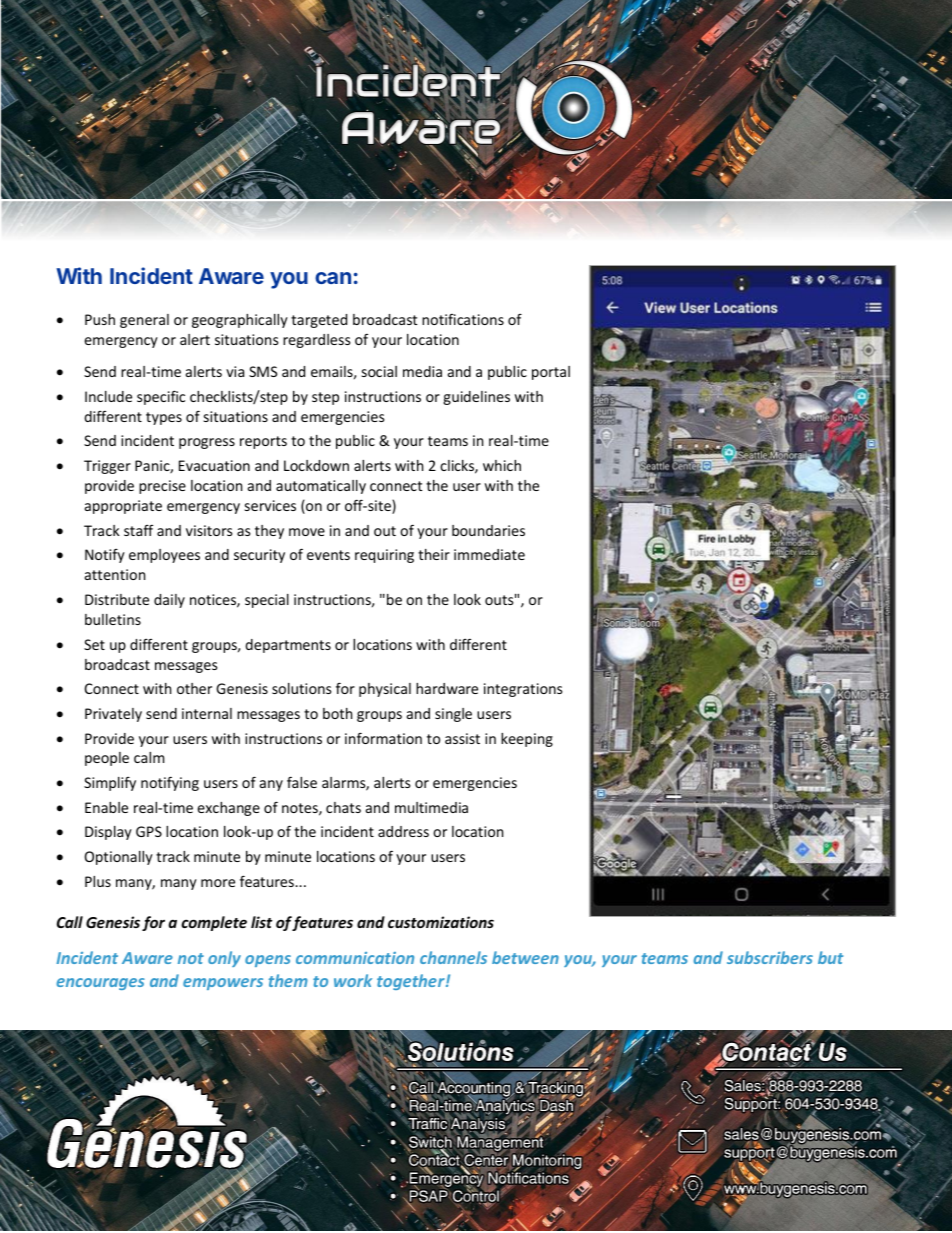 This screenshot has height=1233, width=952. Describe the element at coordinates (527, 740) in the screenshot. I see `keeping` at that location.
